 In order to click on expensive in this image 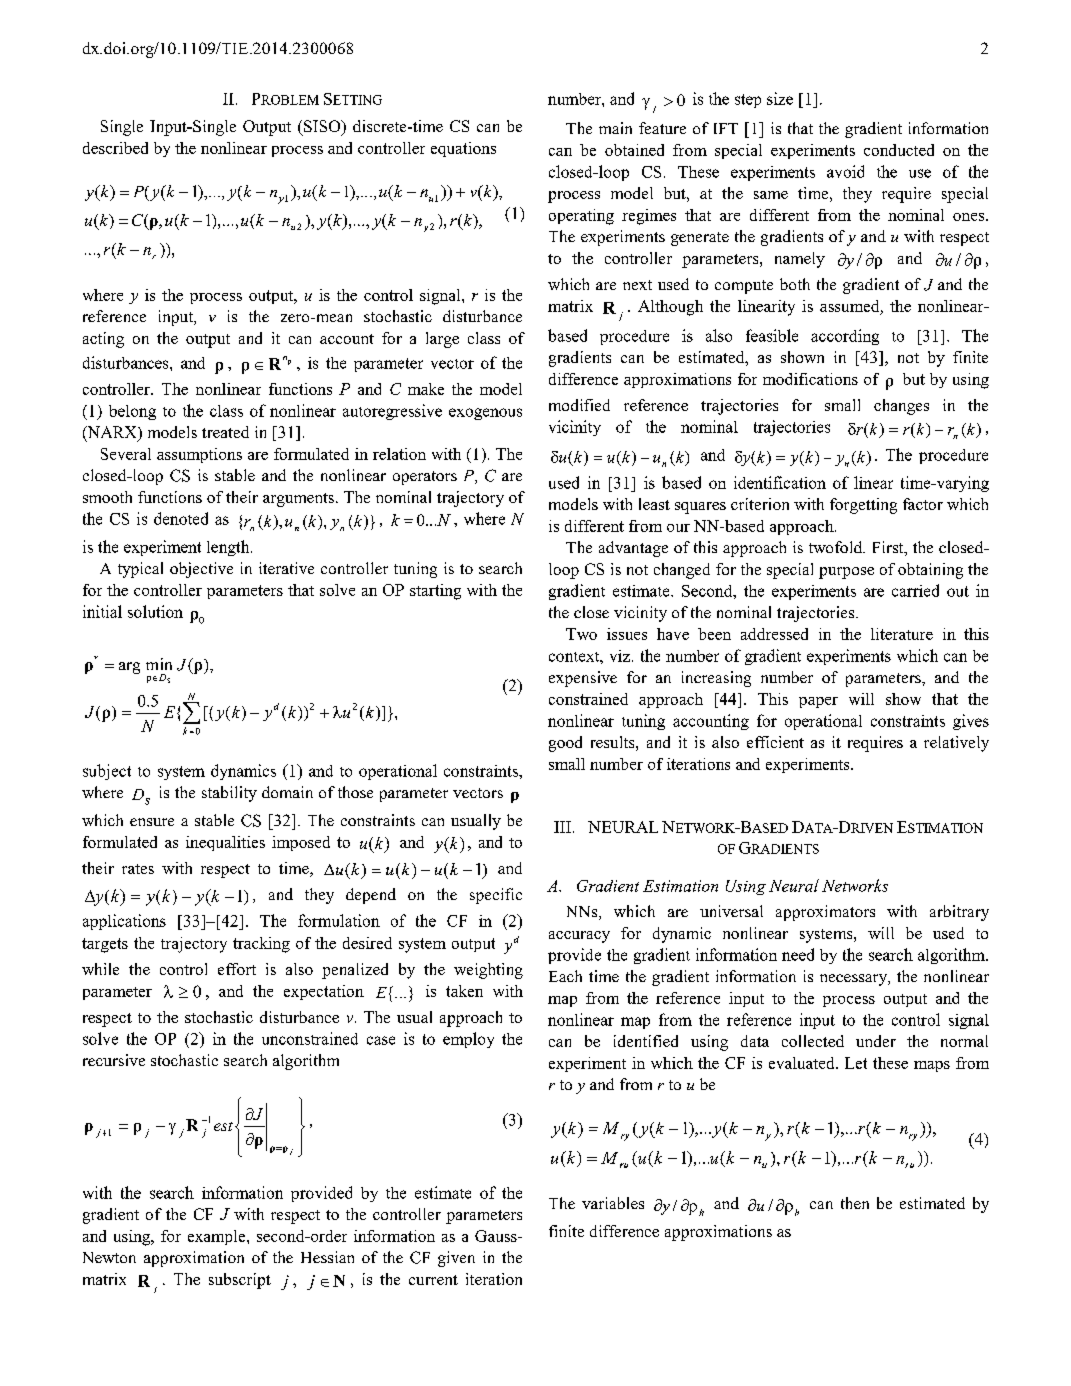, I will do `click(583, 679)`.
